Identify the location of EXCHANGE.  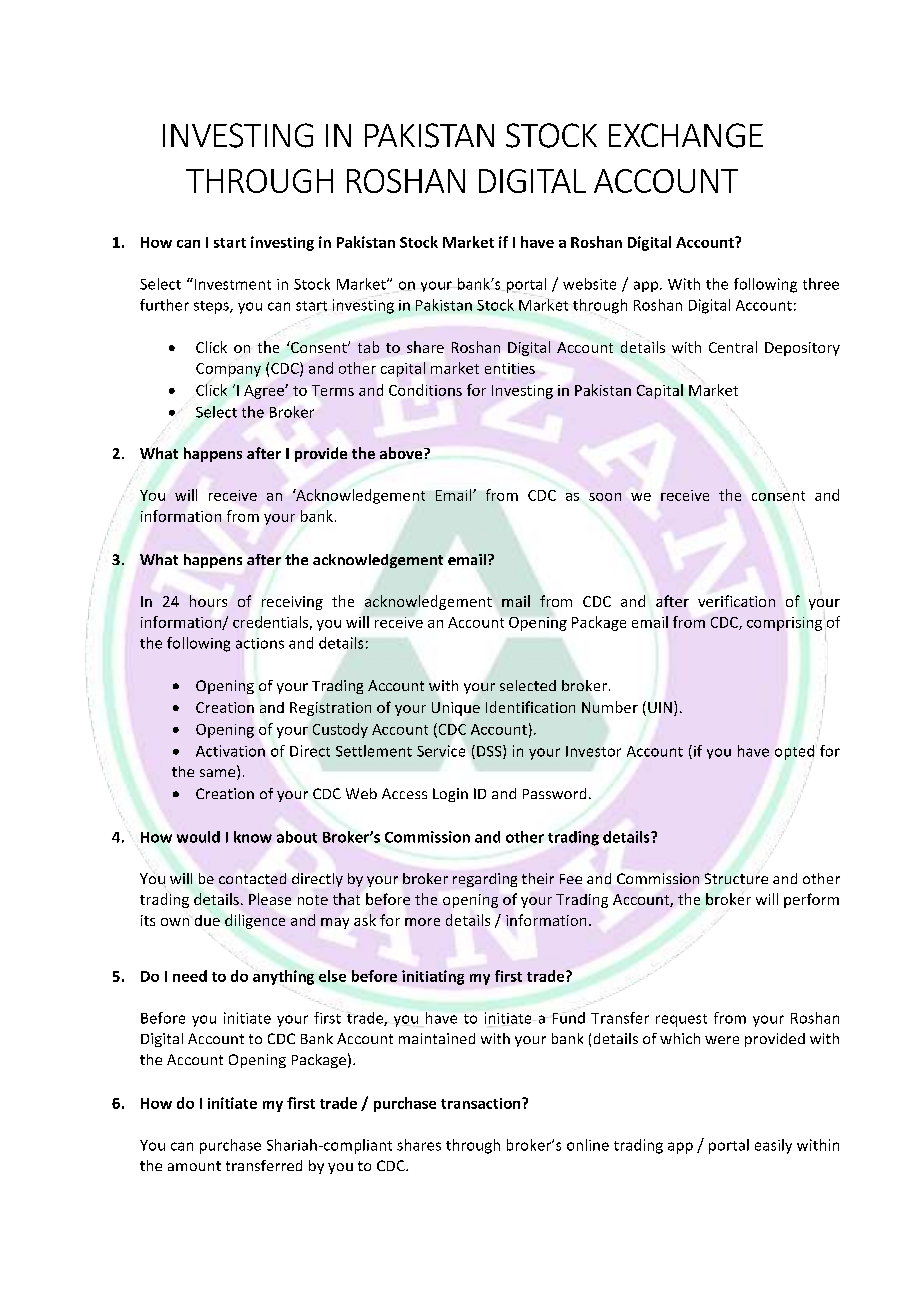
(686, 135).
